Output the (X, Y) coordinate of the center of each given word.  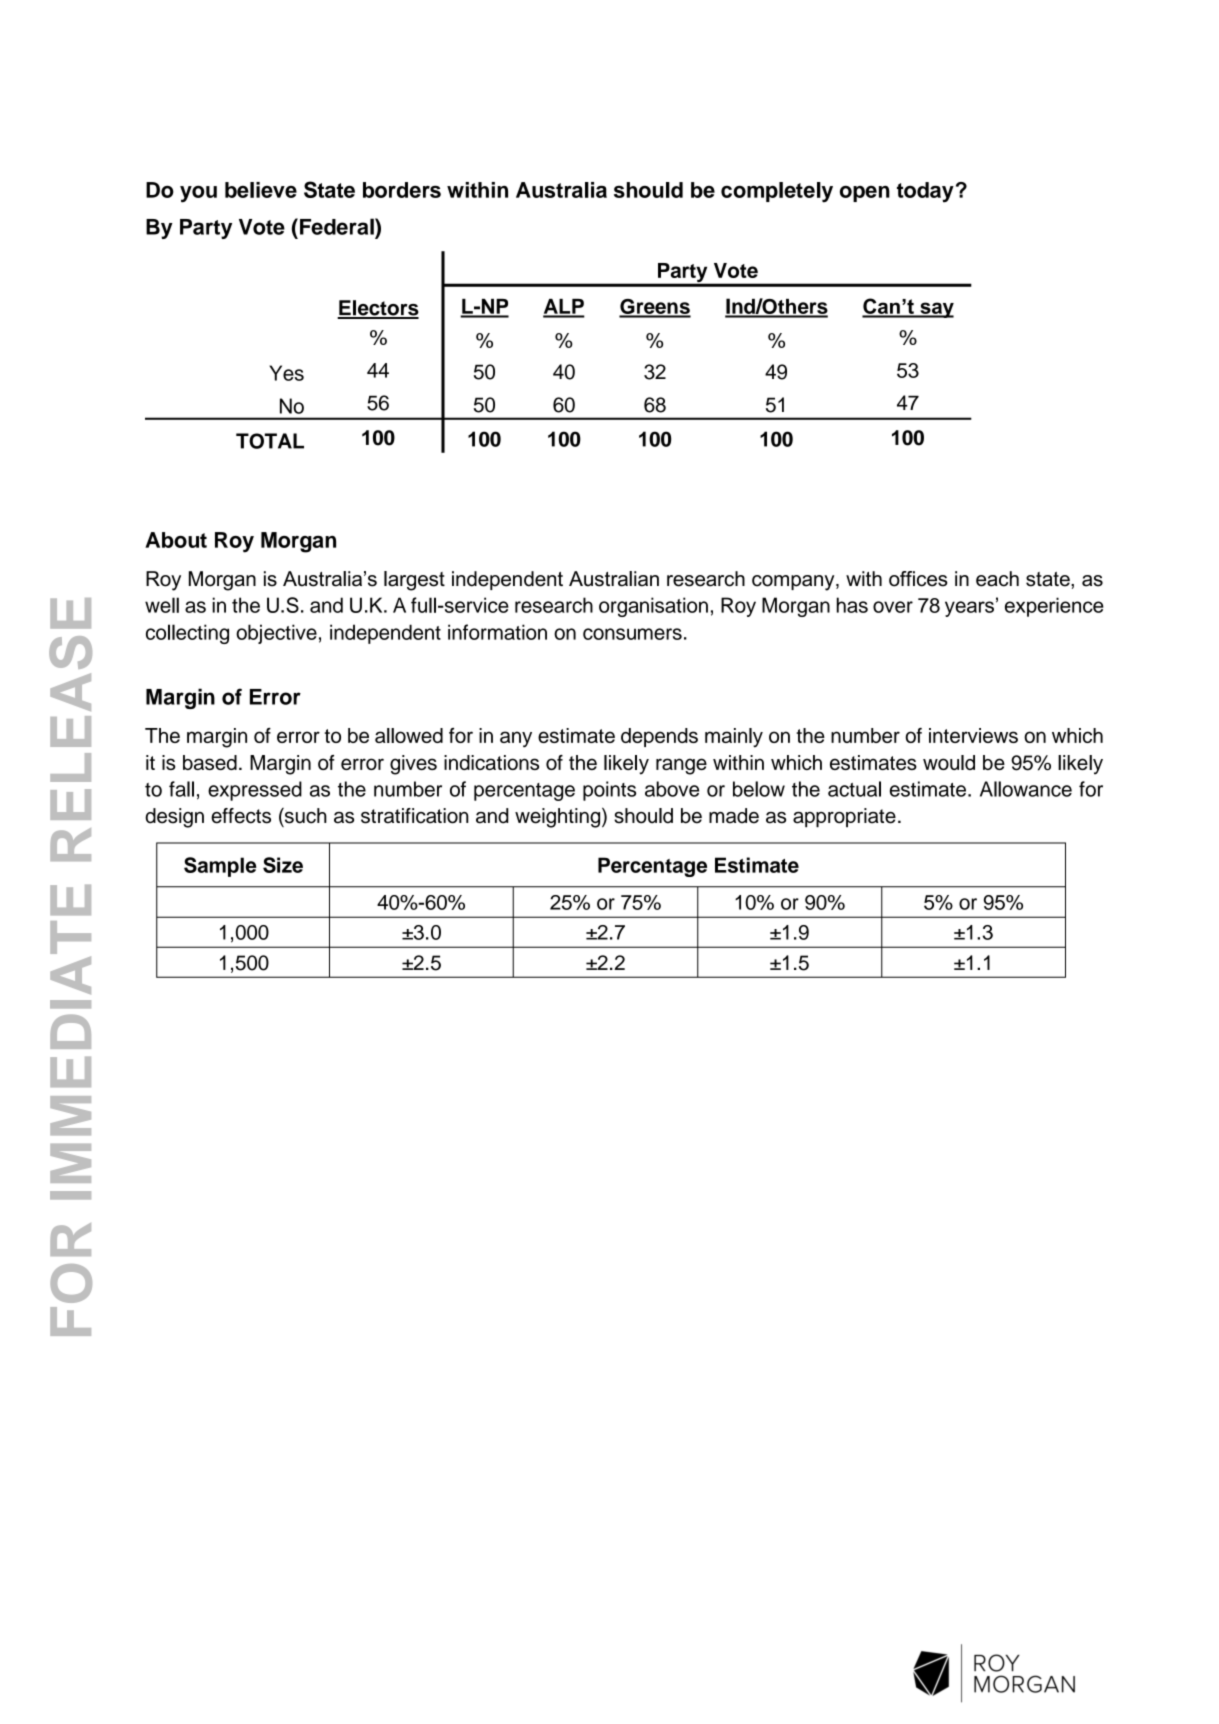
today (925, 192)
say (936, 310)
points (609, 791)
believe (261, 190)
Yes (286, 373)
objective (276, 634)
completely (777, 192)
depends (659, 737)
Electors (378, 309)
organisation (653, 607)
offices (918, 579)
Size (283, 865)
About (176, 540)
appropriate (844, 818)
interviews (973, 735)
